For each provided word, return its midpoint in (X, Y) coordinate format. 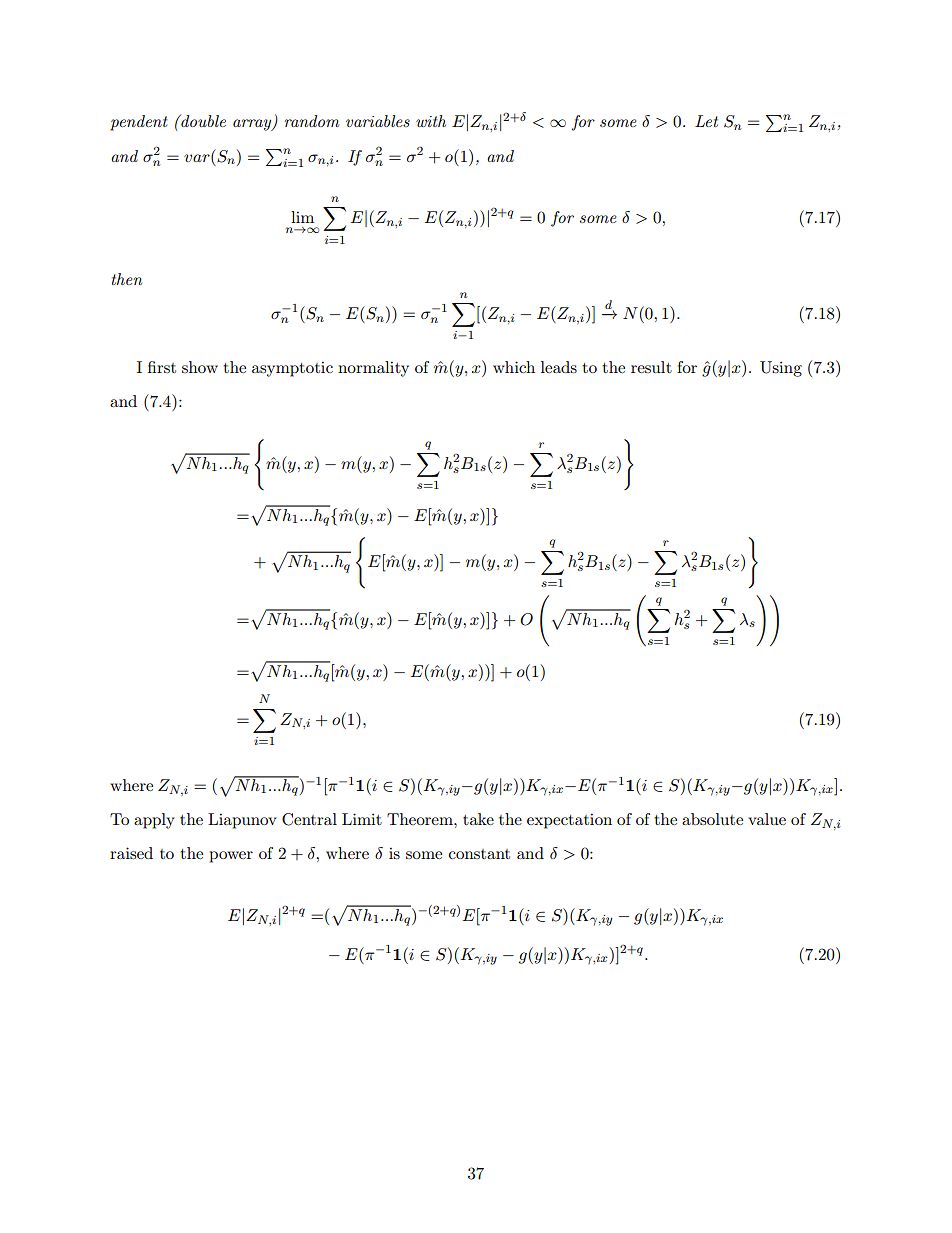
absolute (712, 819)
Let (706, 121)
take (478, 819)
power (231, 857)
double (202, 120)
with (431, 121)
